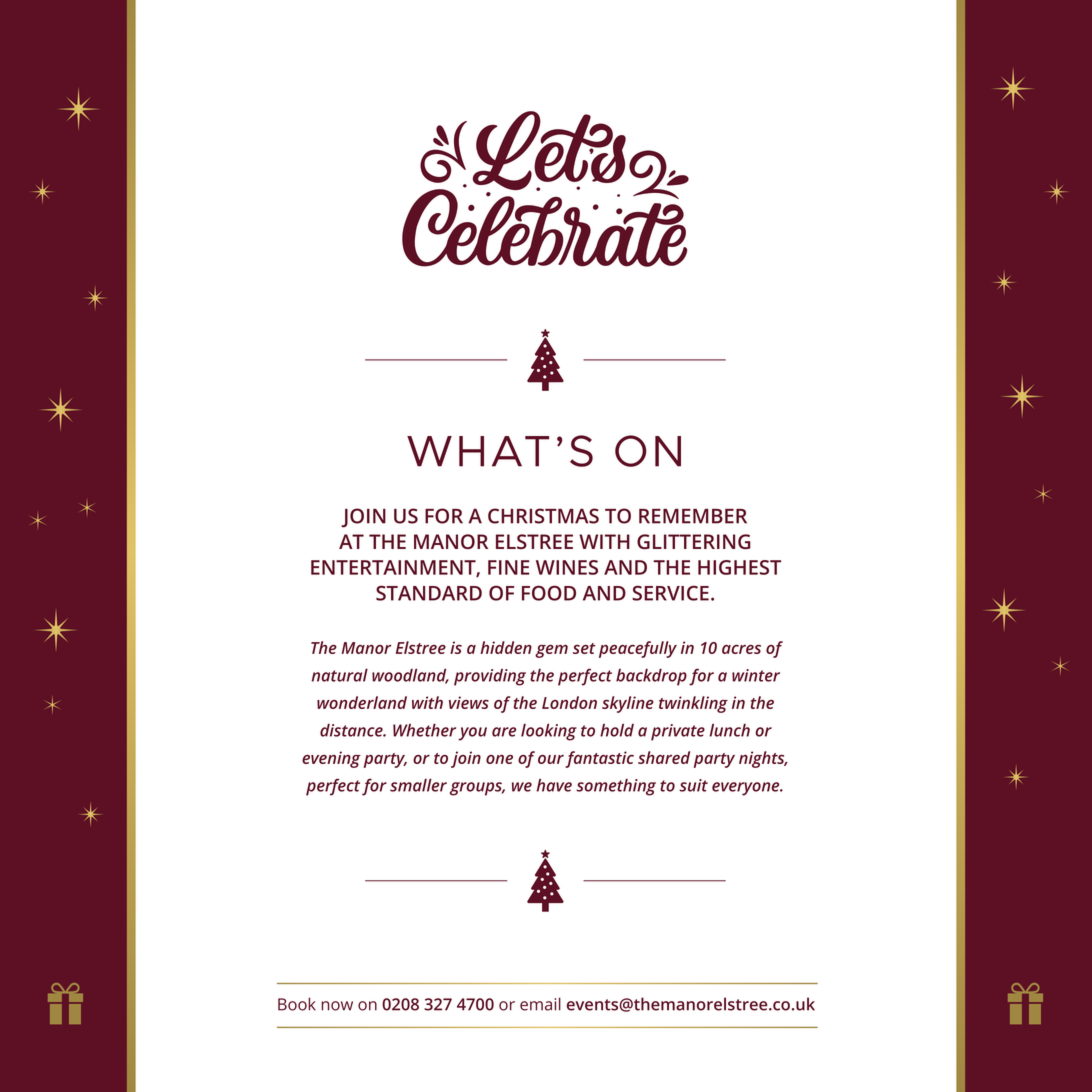 Image resolution: width=1092 pixels, height=1092 pixels. I want to click on STANDARD, so click(429, 593).
